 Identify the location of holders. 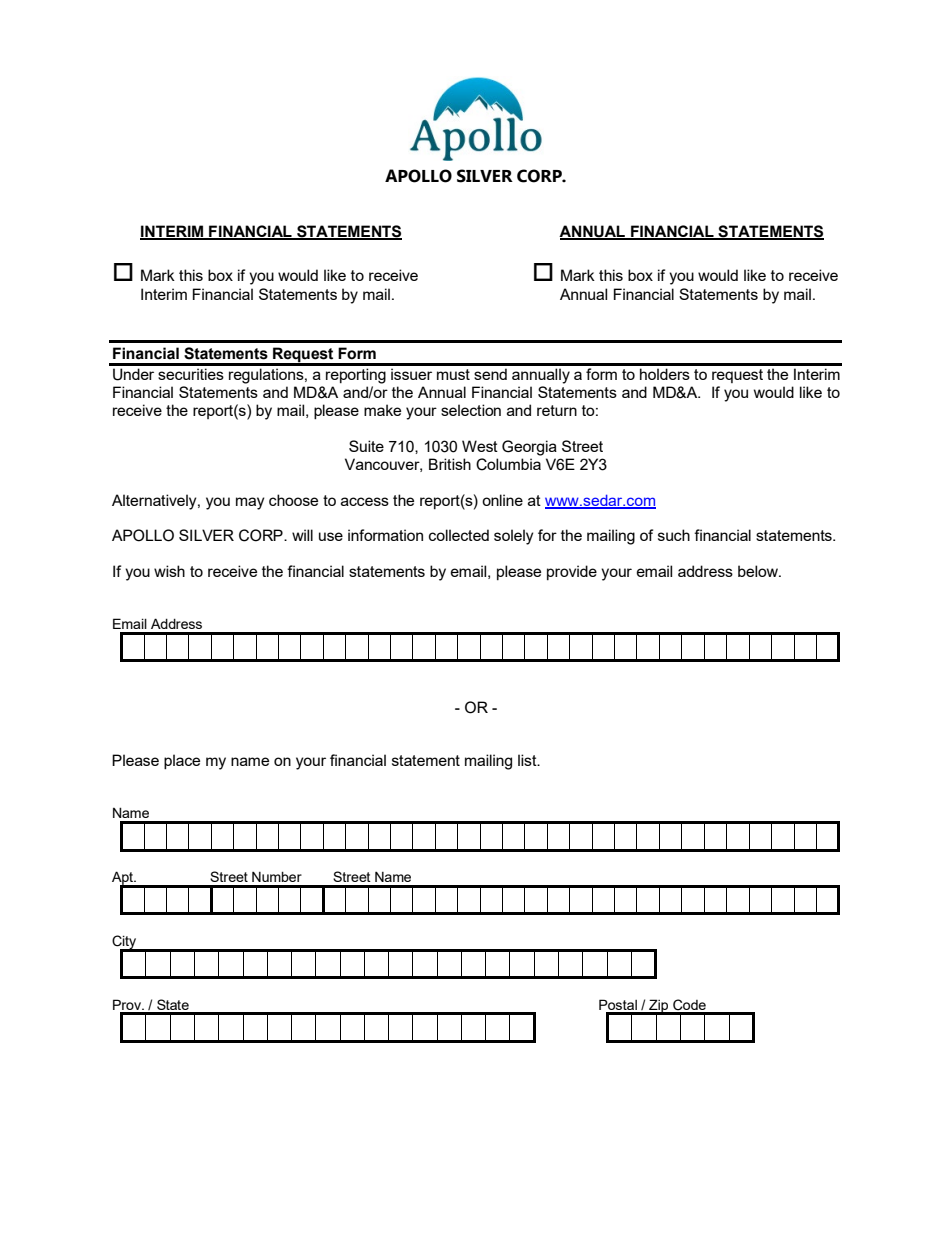
(665, 374).
